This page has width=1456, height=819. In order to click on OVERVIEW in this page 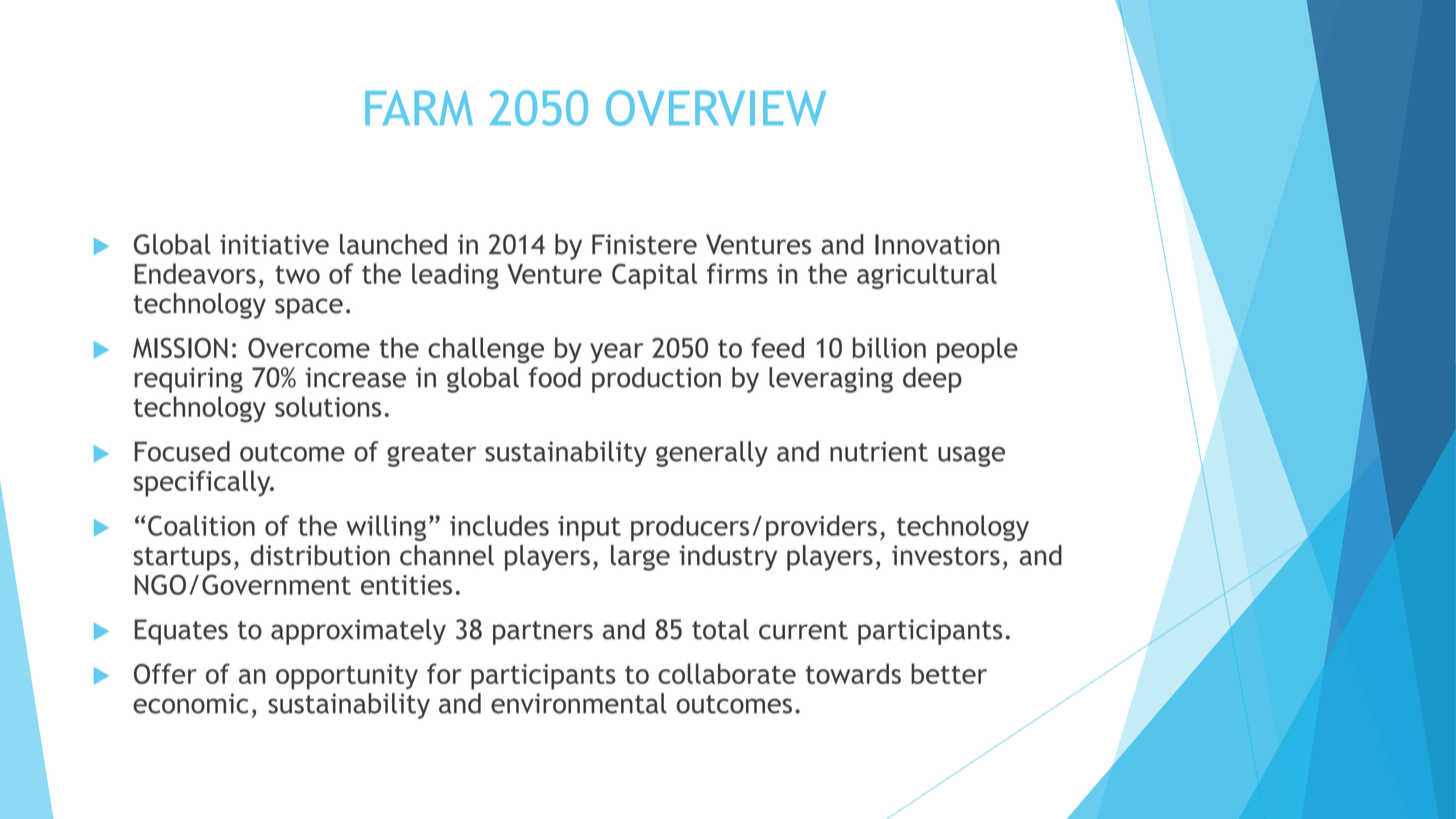, I will do `click(716, 108)`.
